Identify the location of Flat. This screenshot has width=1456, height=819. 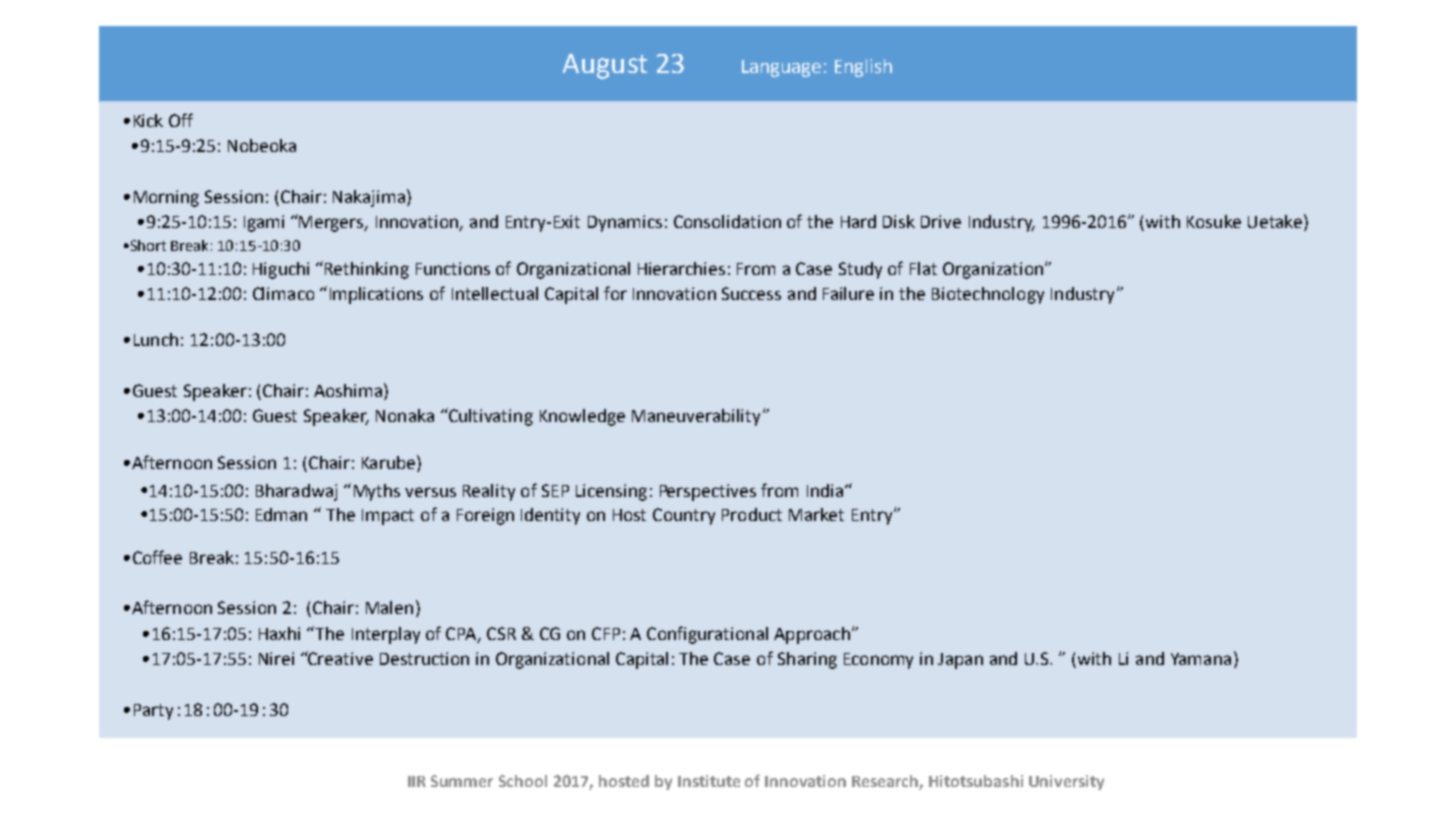
(923, 268).
